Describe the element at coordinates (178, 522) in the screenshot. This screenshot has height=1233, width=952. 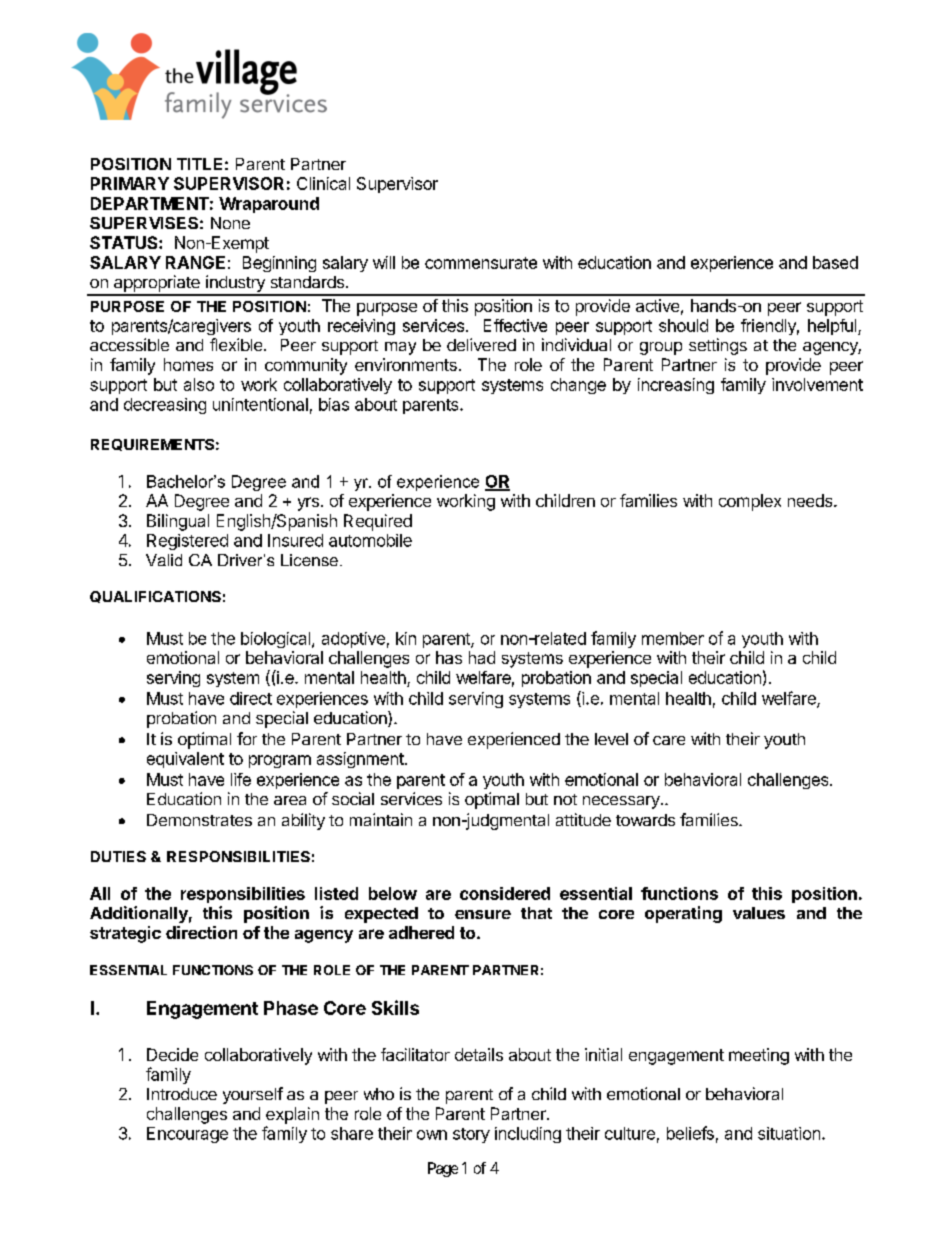
I see `Bilingual` at that location.
